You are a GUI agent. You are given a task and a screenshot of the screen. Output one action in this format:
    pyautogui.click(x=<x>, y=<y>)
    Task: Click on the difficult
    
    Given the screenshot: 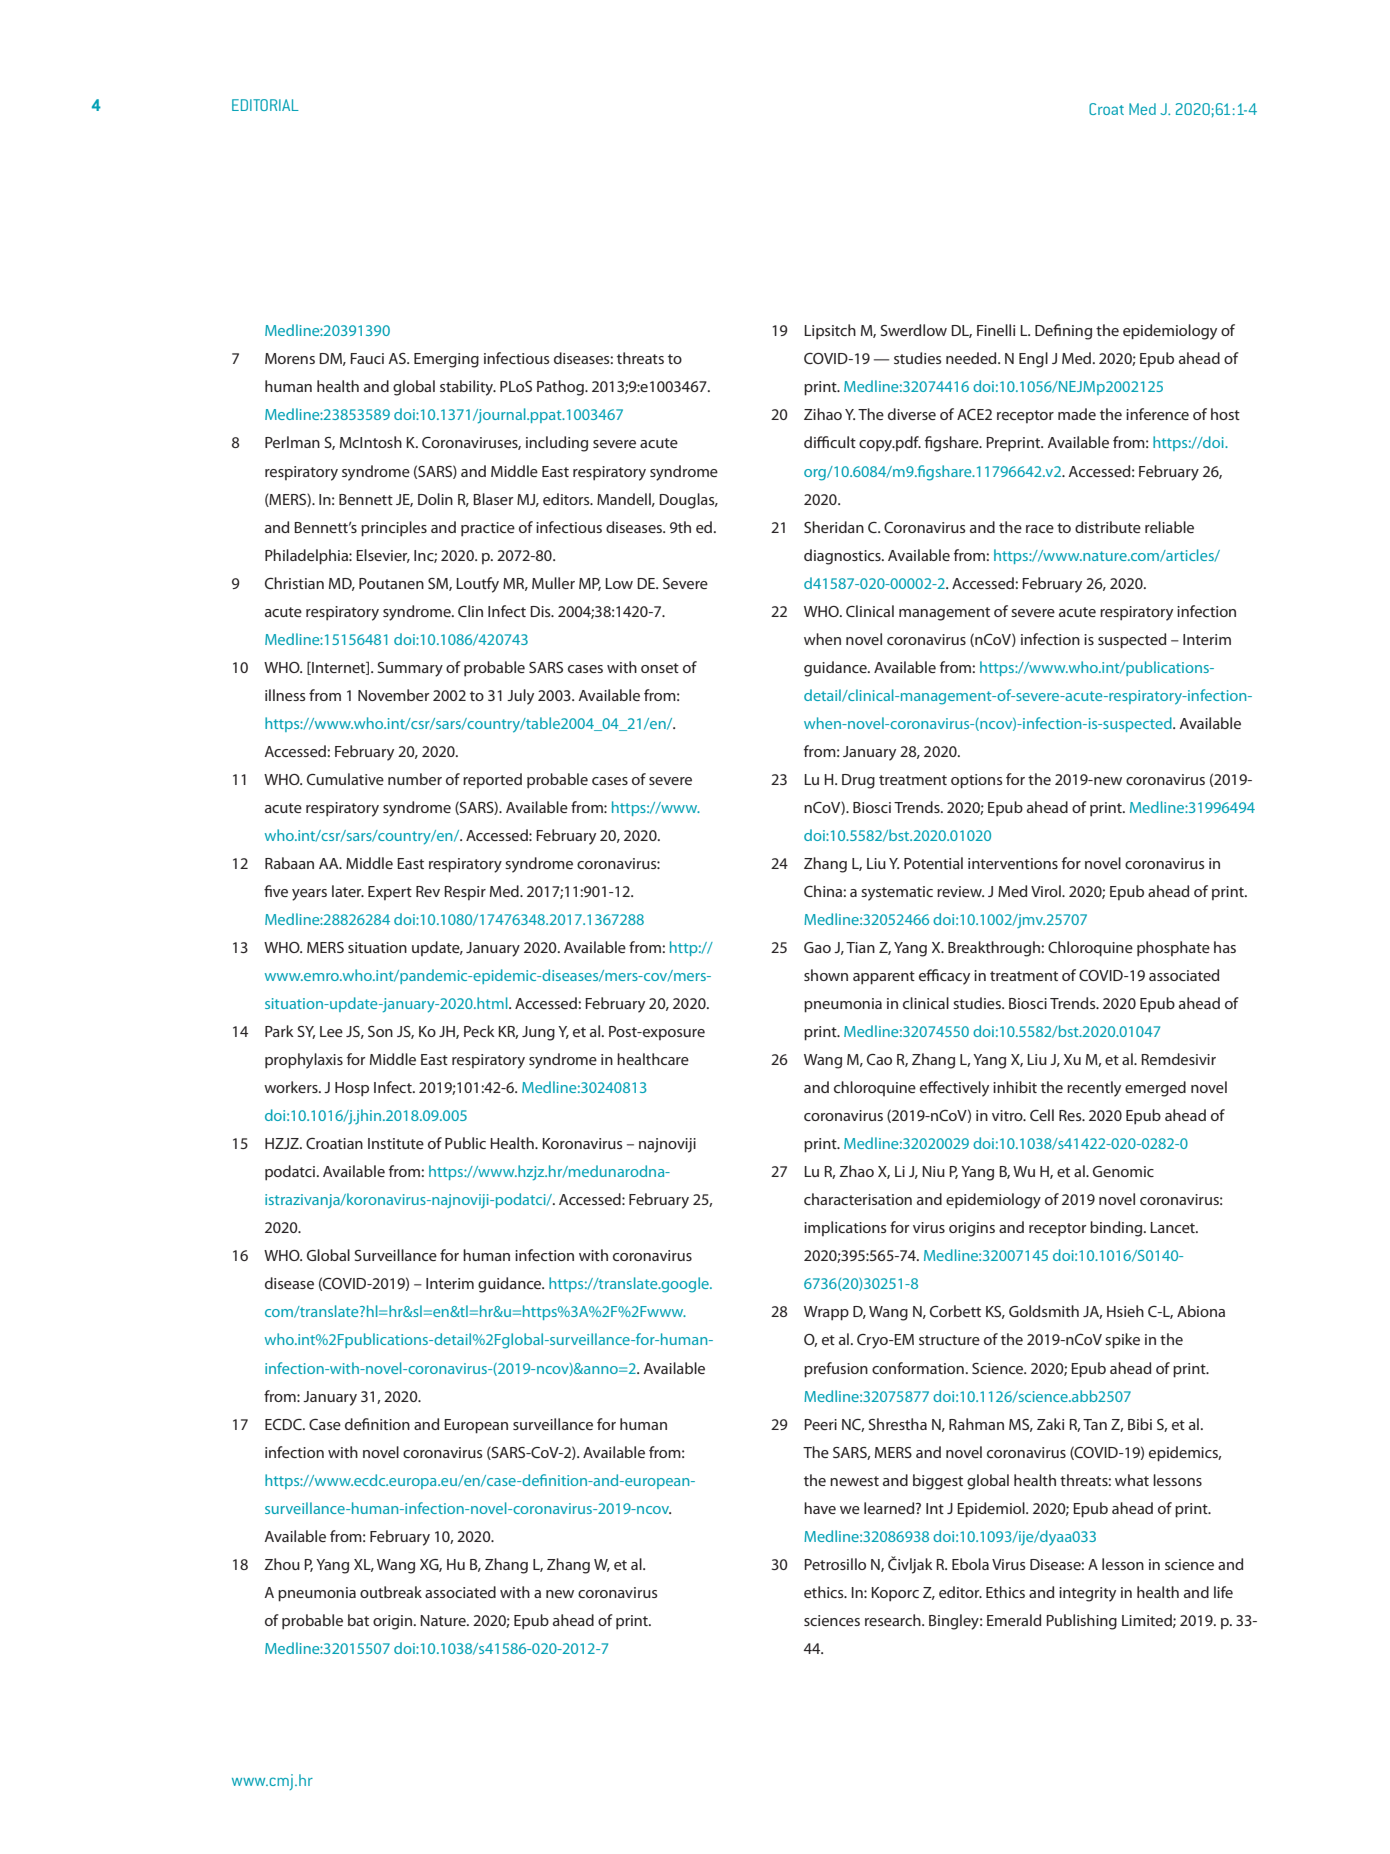 What is the action you would take?
    pyautogui.click(x=830, y=442)
